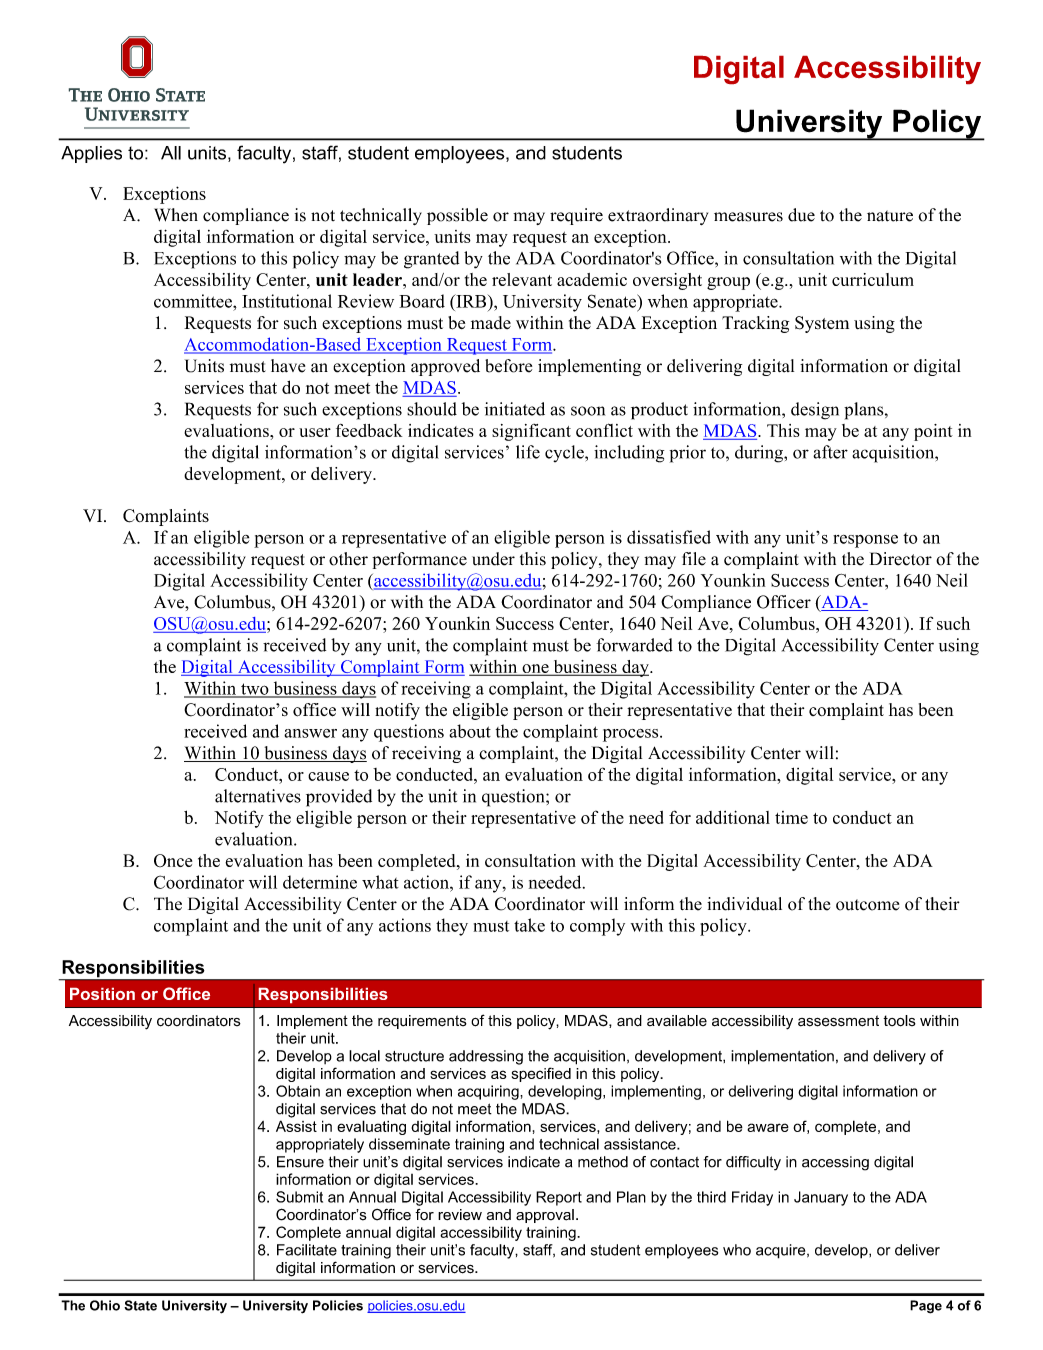  Describe the element at coordinates (140, 1305) in the document. I see `State` at that location.
